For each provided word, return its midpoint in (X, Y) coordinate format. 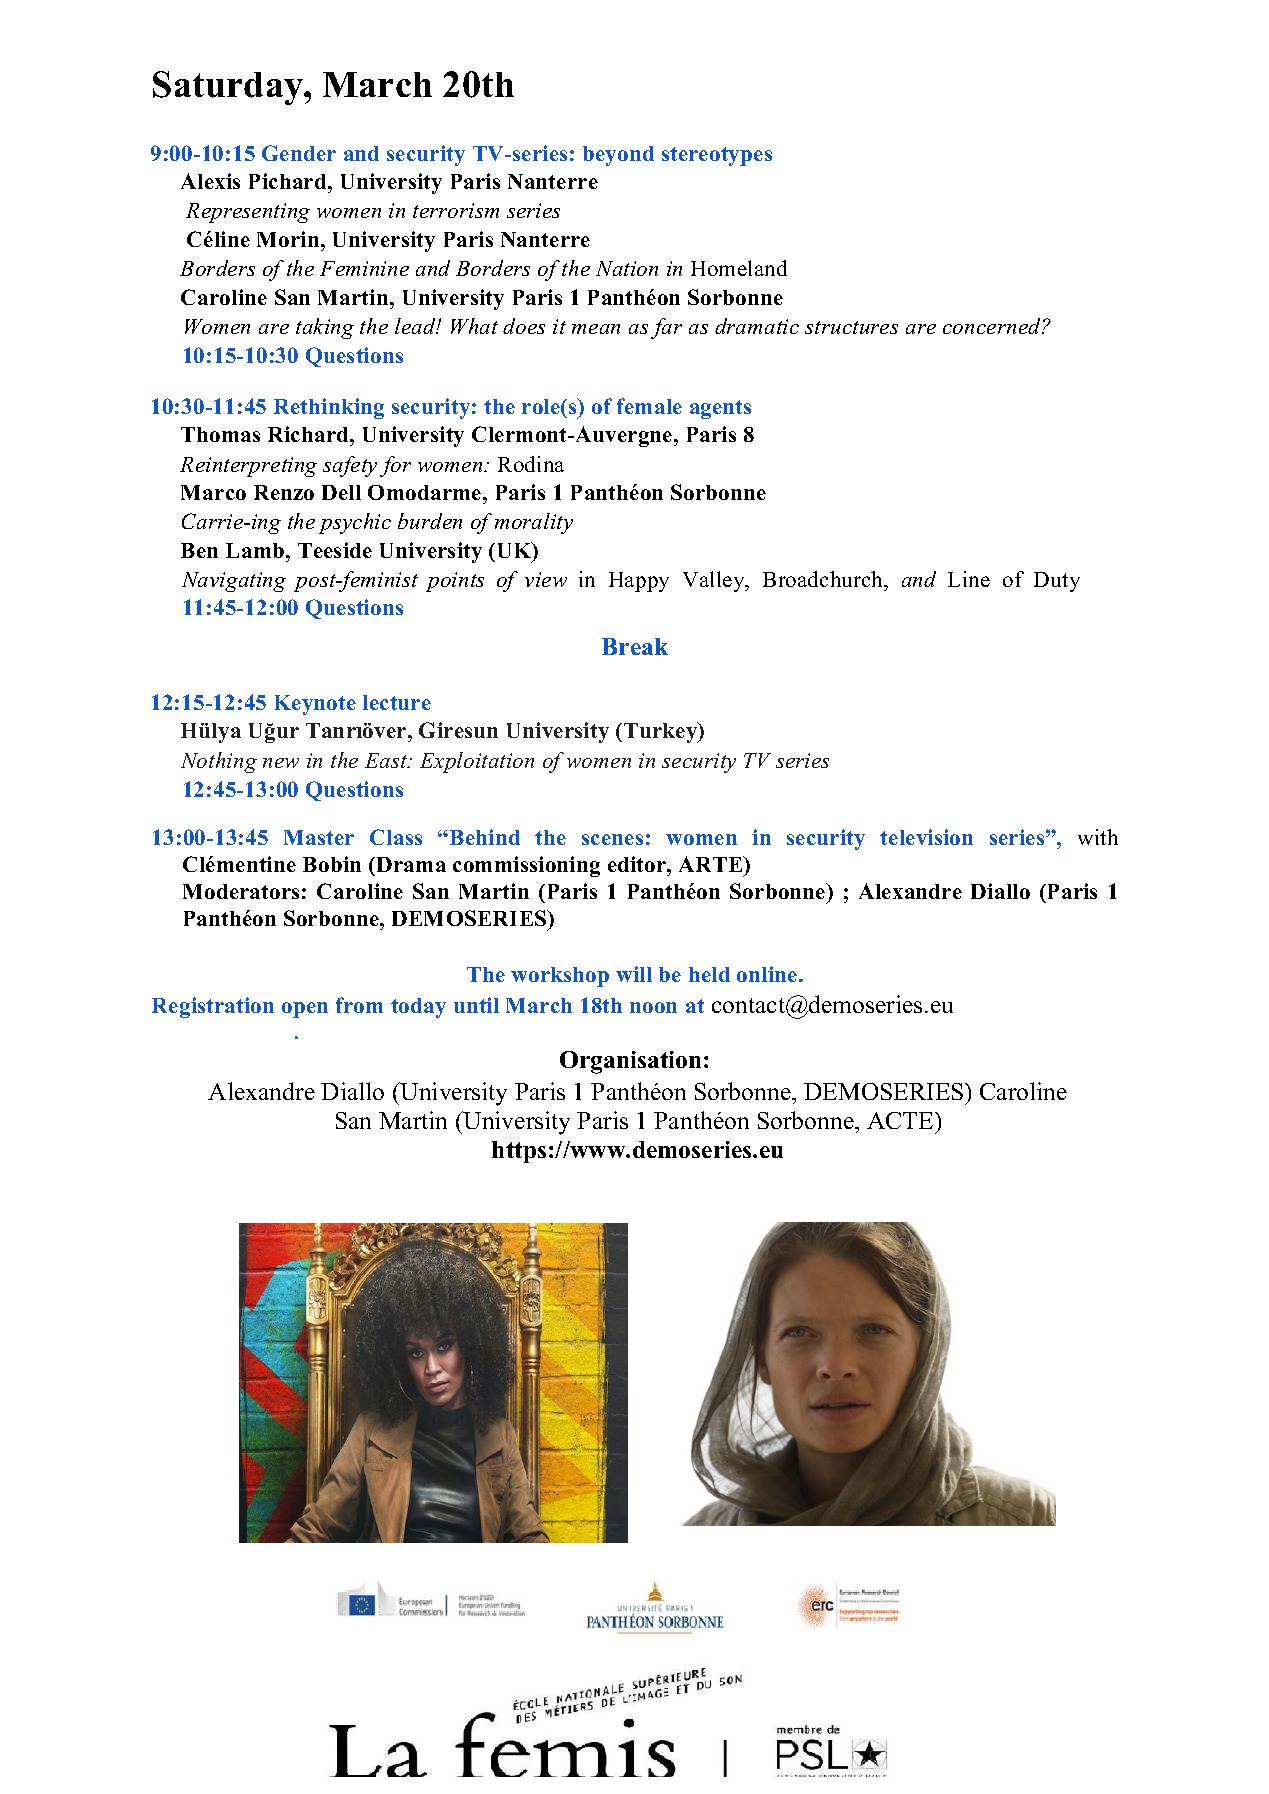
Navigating (234, 582)
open (305, 1010)
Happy (639, 582)
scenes (612, 839)
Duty (1057, 582)
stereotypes (717, 156)
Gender (299, 153)
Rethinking (329, 408)
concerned (993, 326)
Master (319, 837)
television (926, 837)
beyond (618, 156)
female (649, 406)
